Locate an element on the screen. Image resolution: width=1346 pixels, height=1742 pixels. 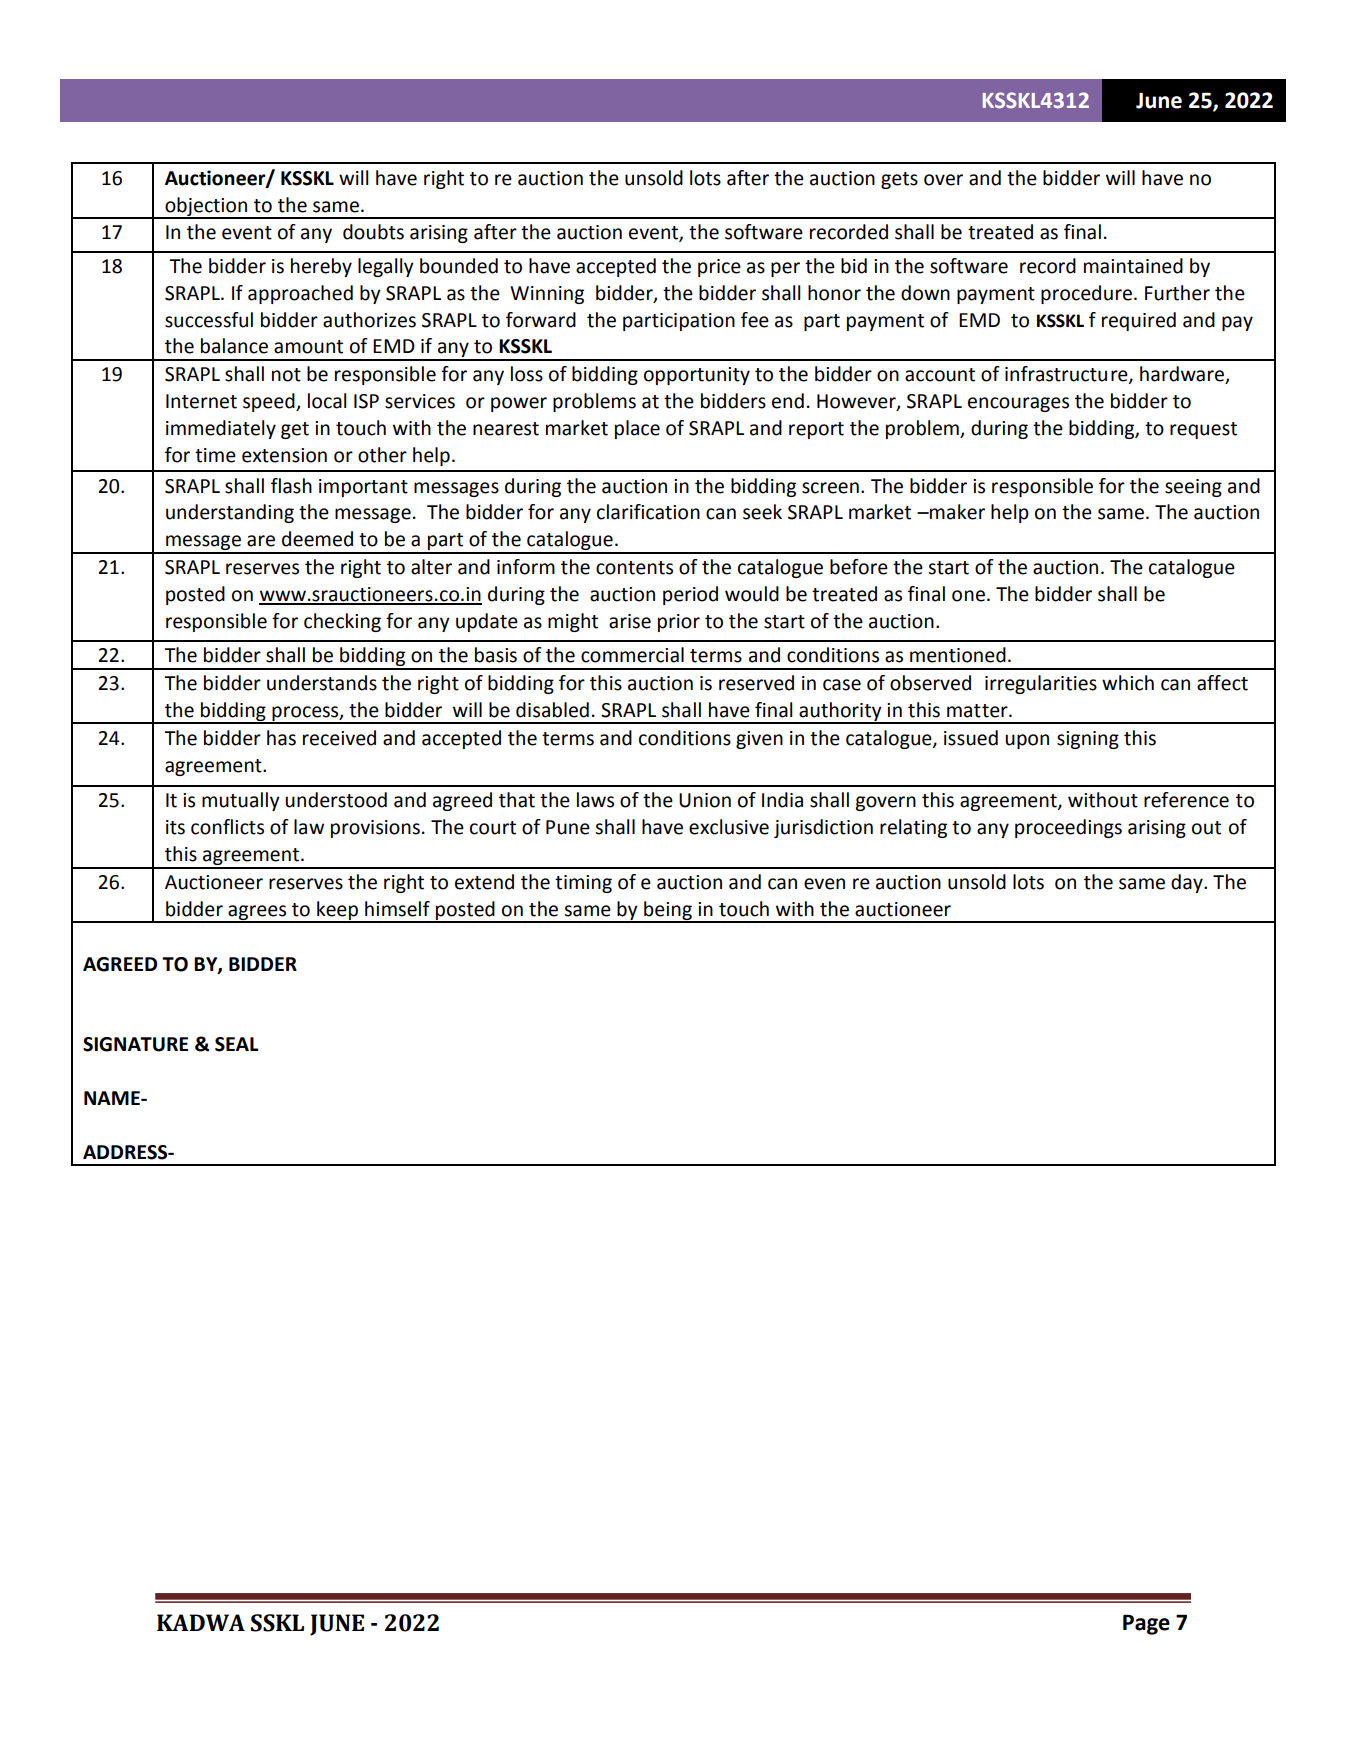
agrees is located at coordinates (257, 913).
